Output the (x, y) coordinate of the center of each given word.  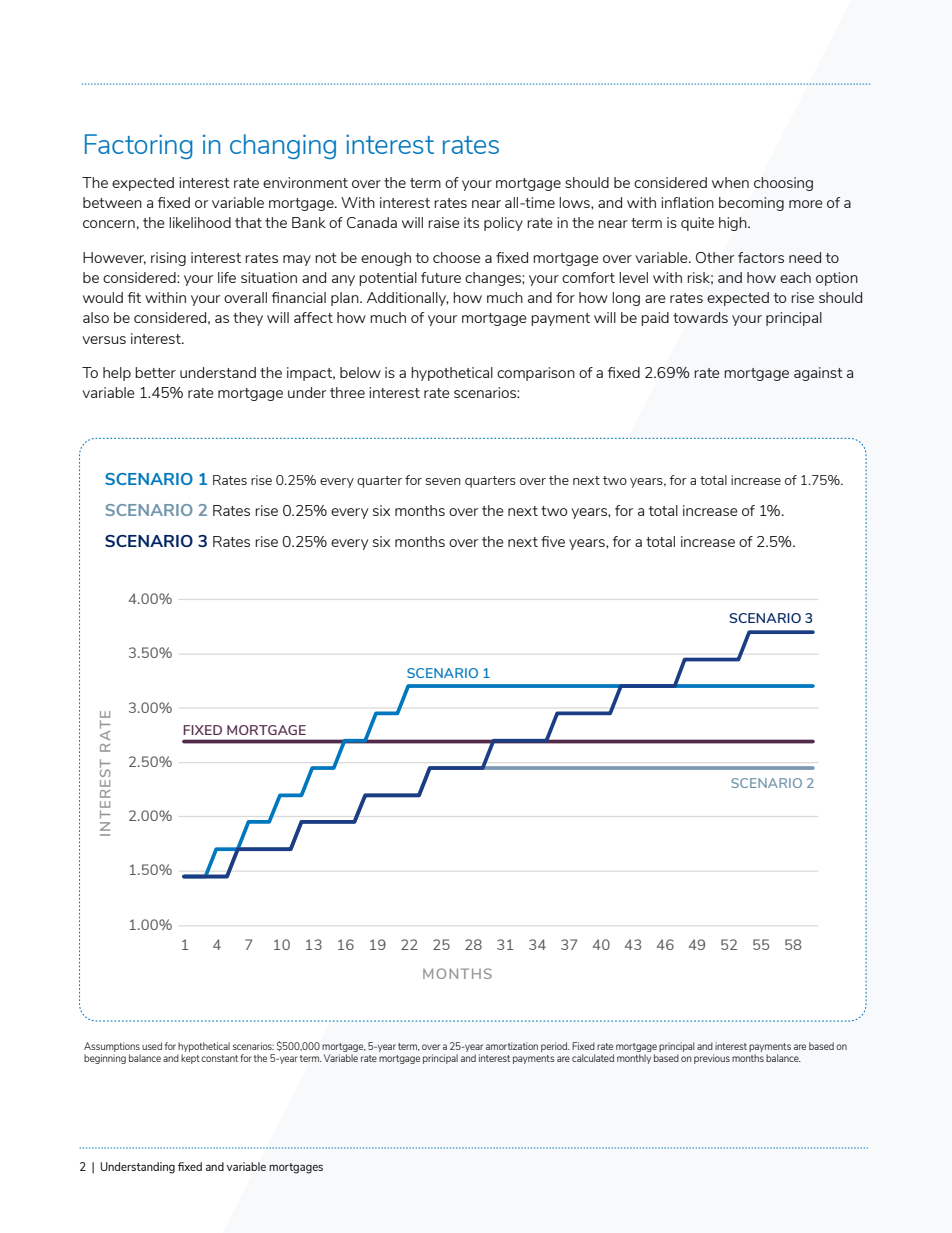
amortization (512, 1046)
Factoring (139, 146)
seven (443, 481)
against (818, 374)
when (730, 182)
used (152, 1046)
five (553, 541)
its (471, 222)
